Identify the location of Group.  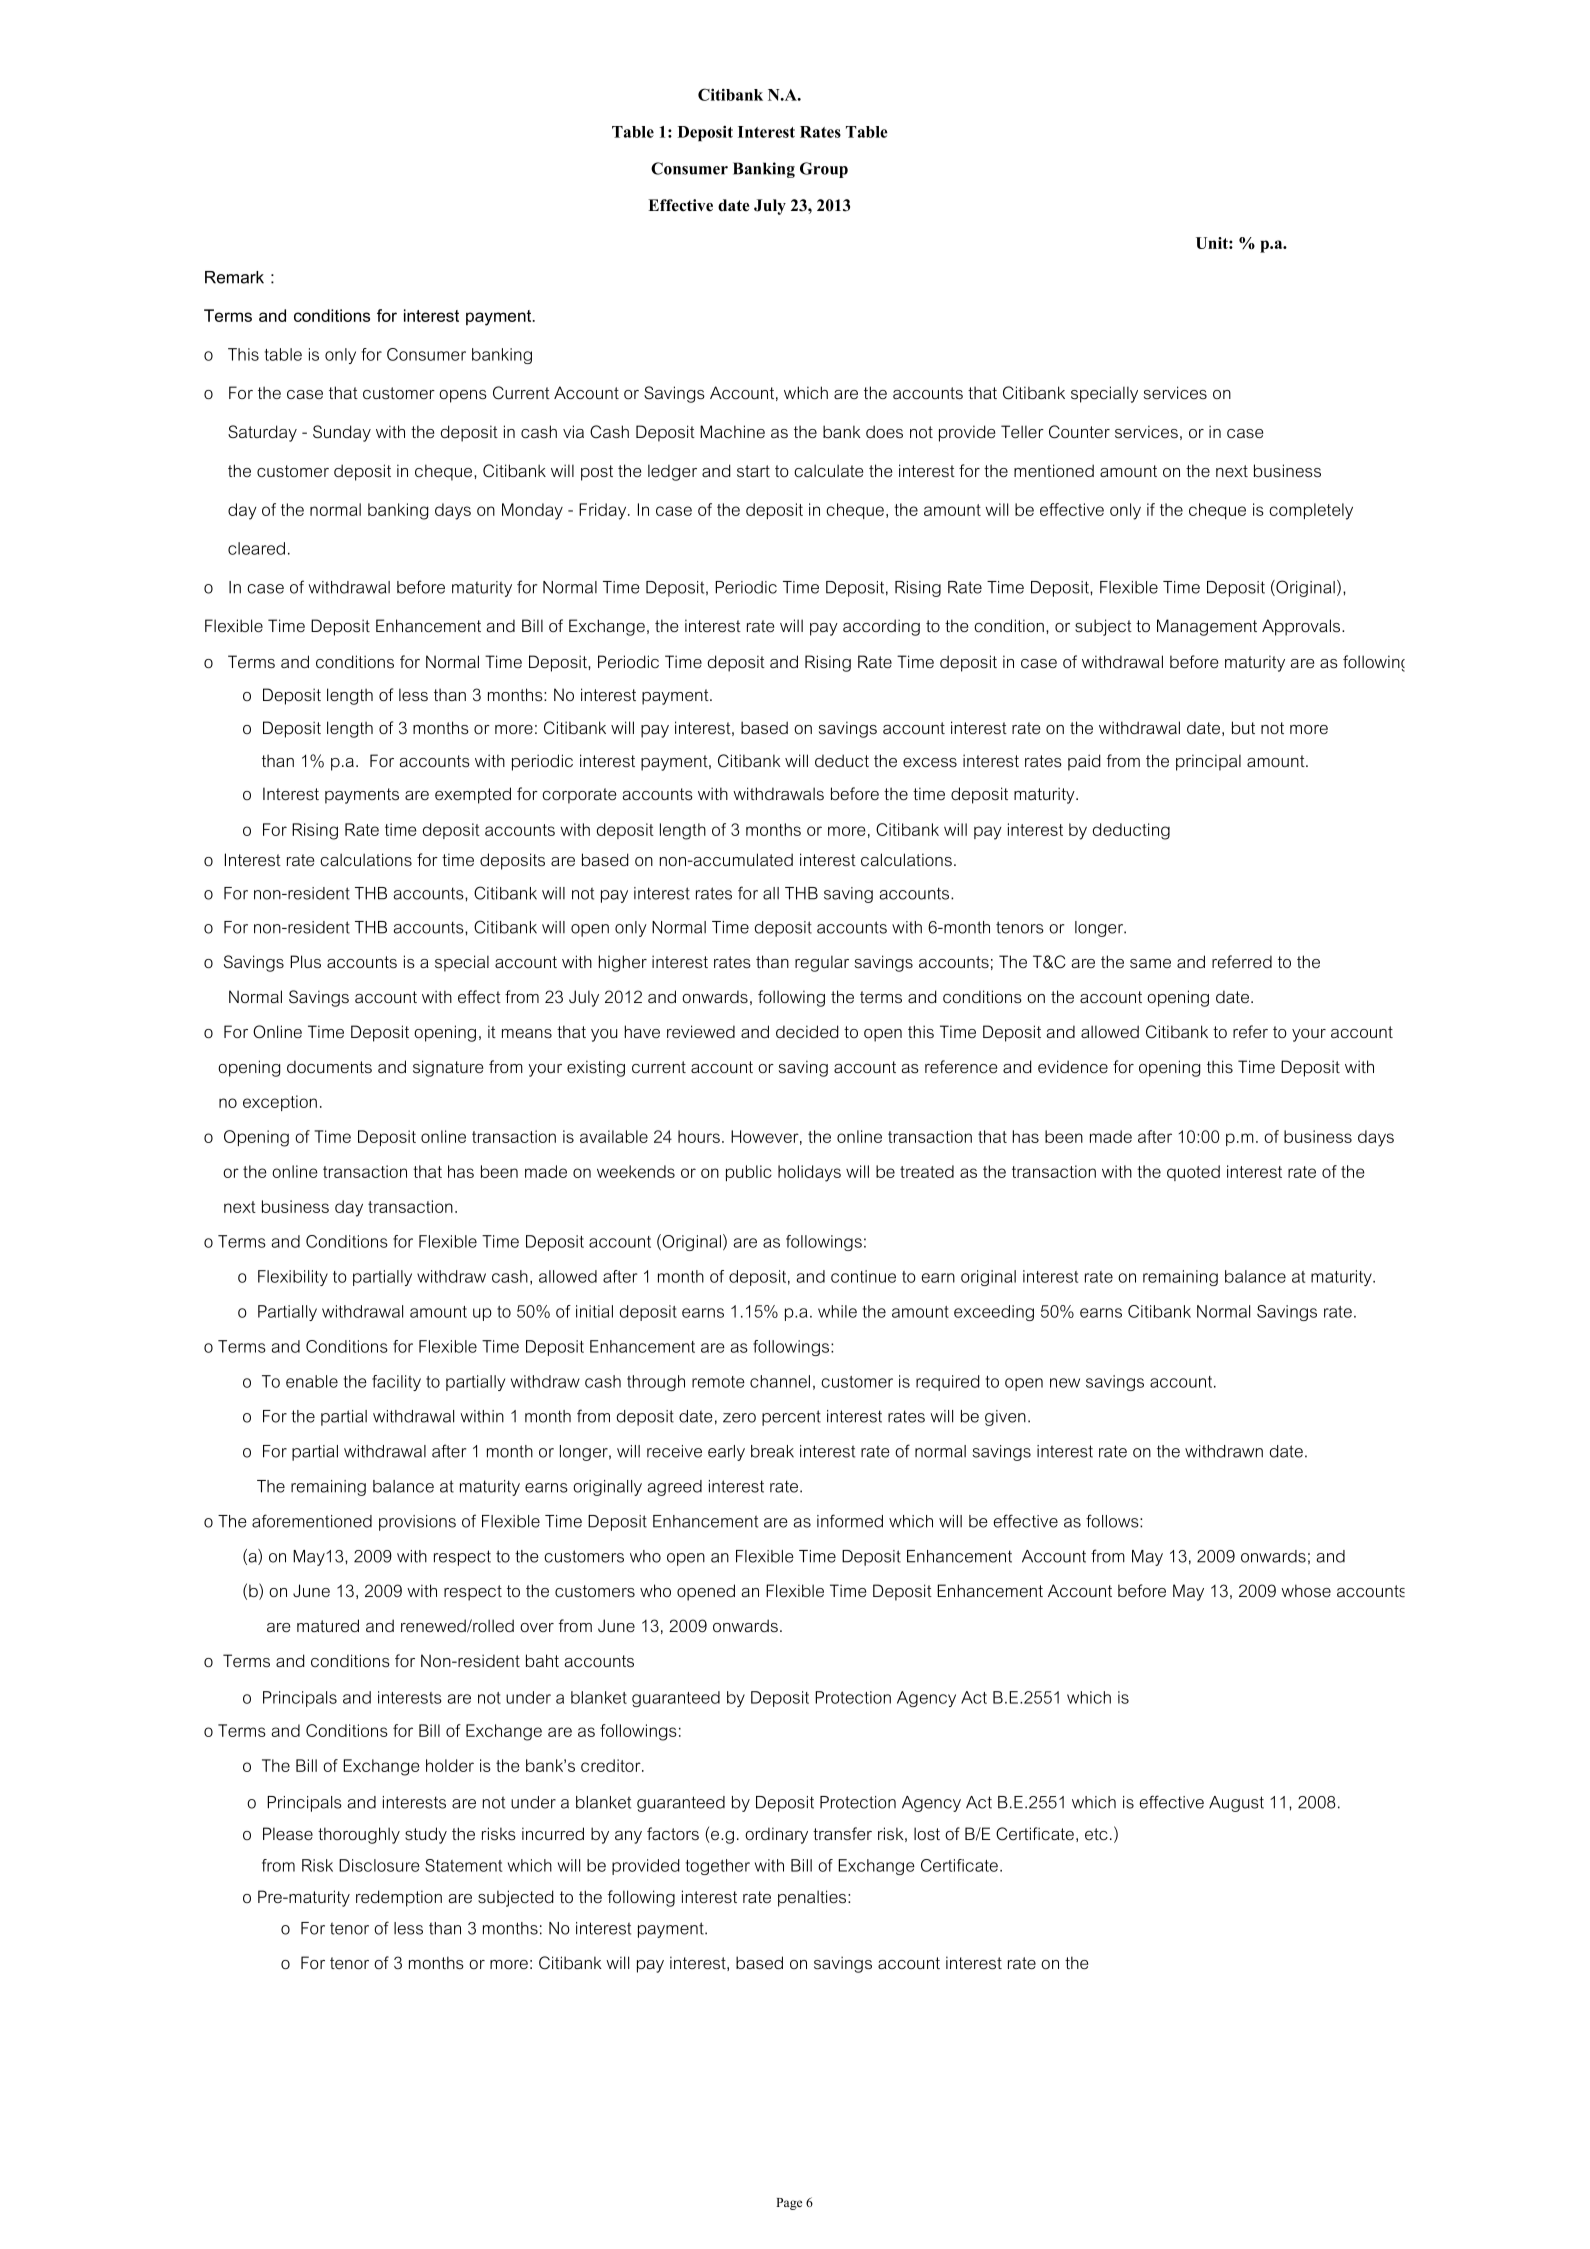
(824, 170).
